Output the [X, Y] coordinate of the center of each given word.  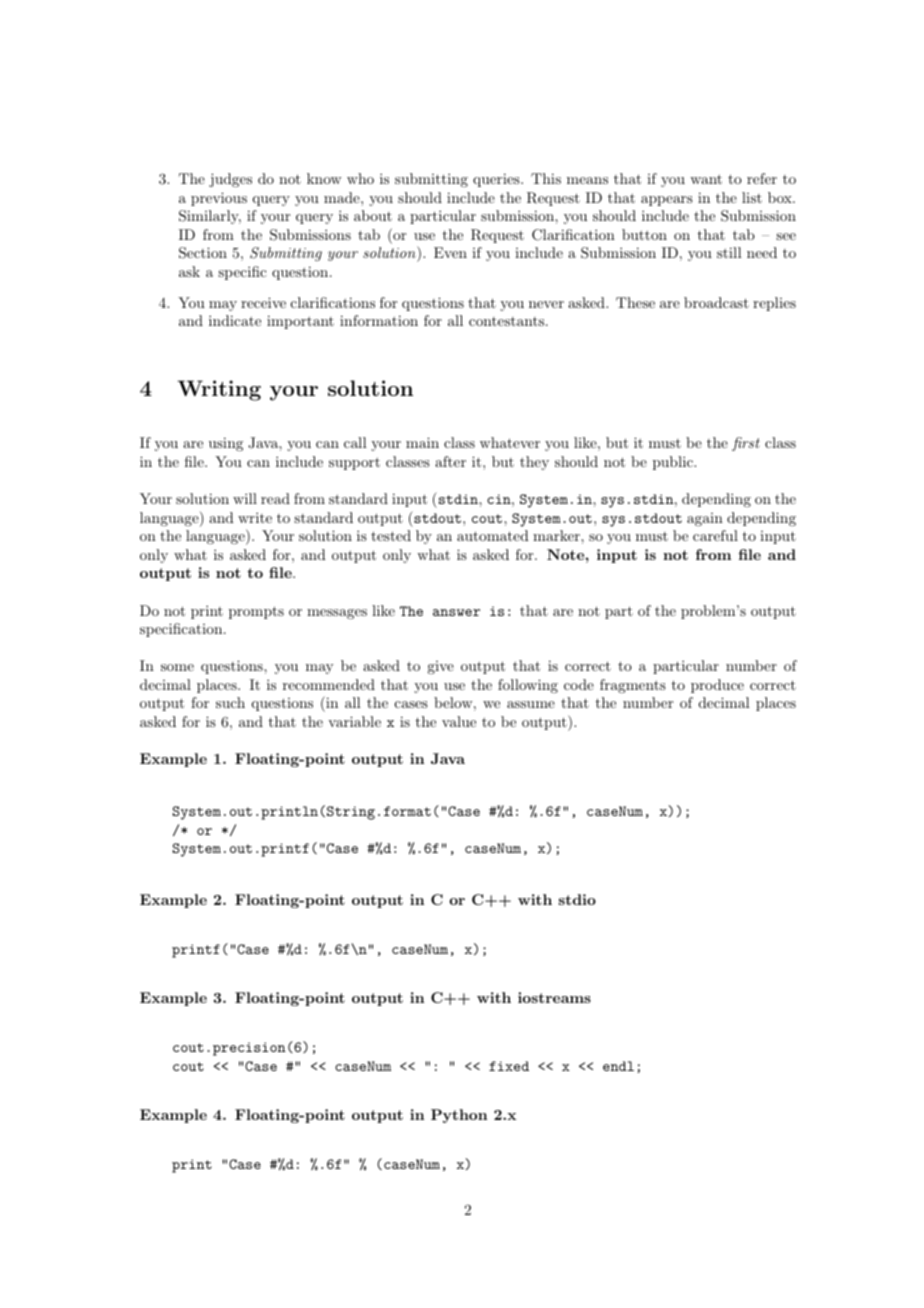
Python [459, 1116]
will [245, 498]
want [706, 179]
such [230, 702]
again [705, 519]
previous [219, 199]
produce [717, 686]
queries [497, 180]
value [459, 721]
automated [493, 535]
